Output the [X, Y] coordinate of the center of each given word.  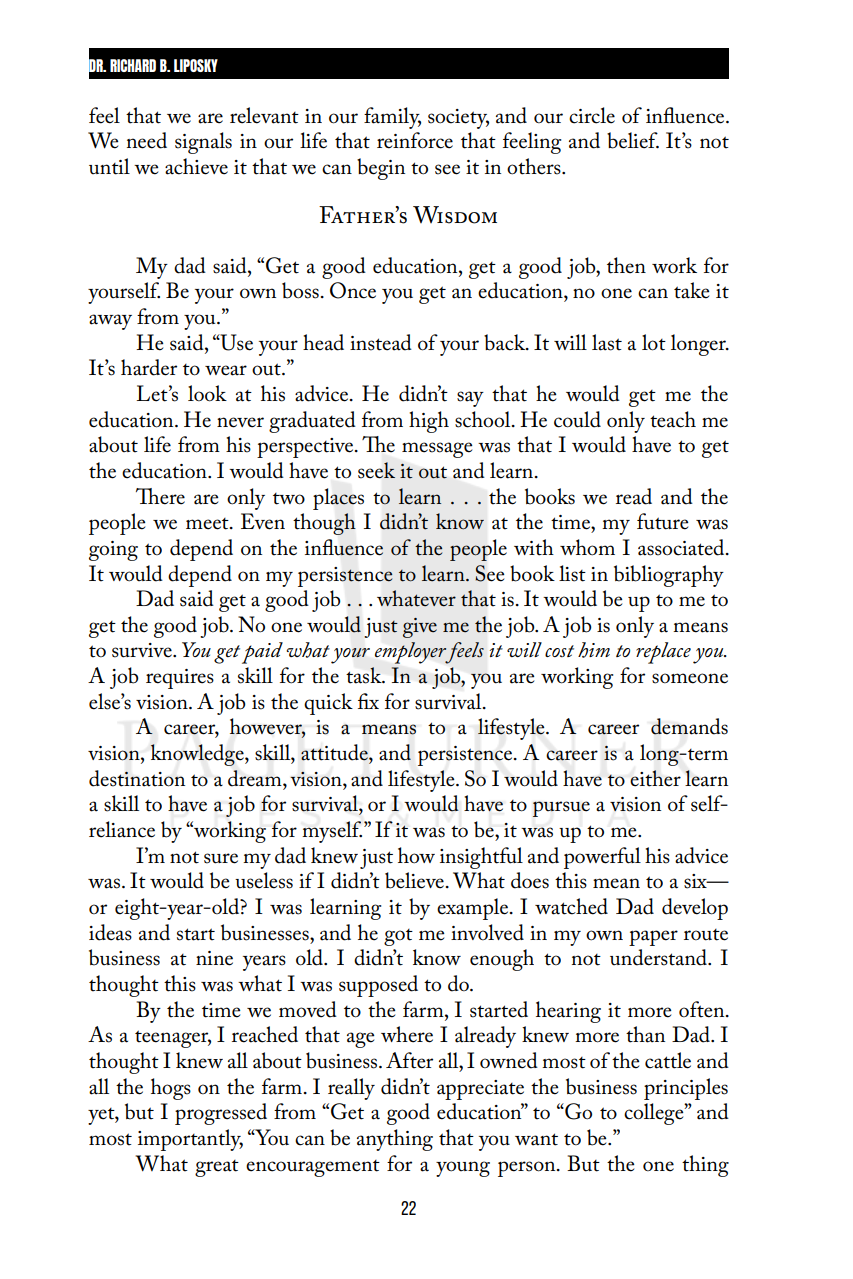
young [463, 1169]
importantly [190, 1140]
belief [633, 140]
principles [686, 1089]
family [392, 118]
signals [203, 143]
